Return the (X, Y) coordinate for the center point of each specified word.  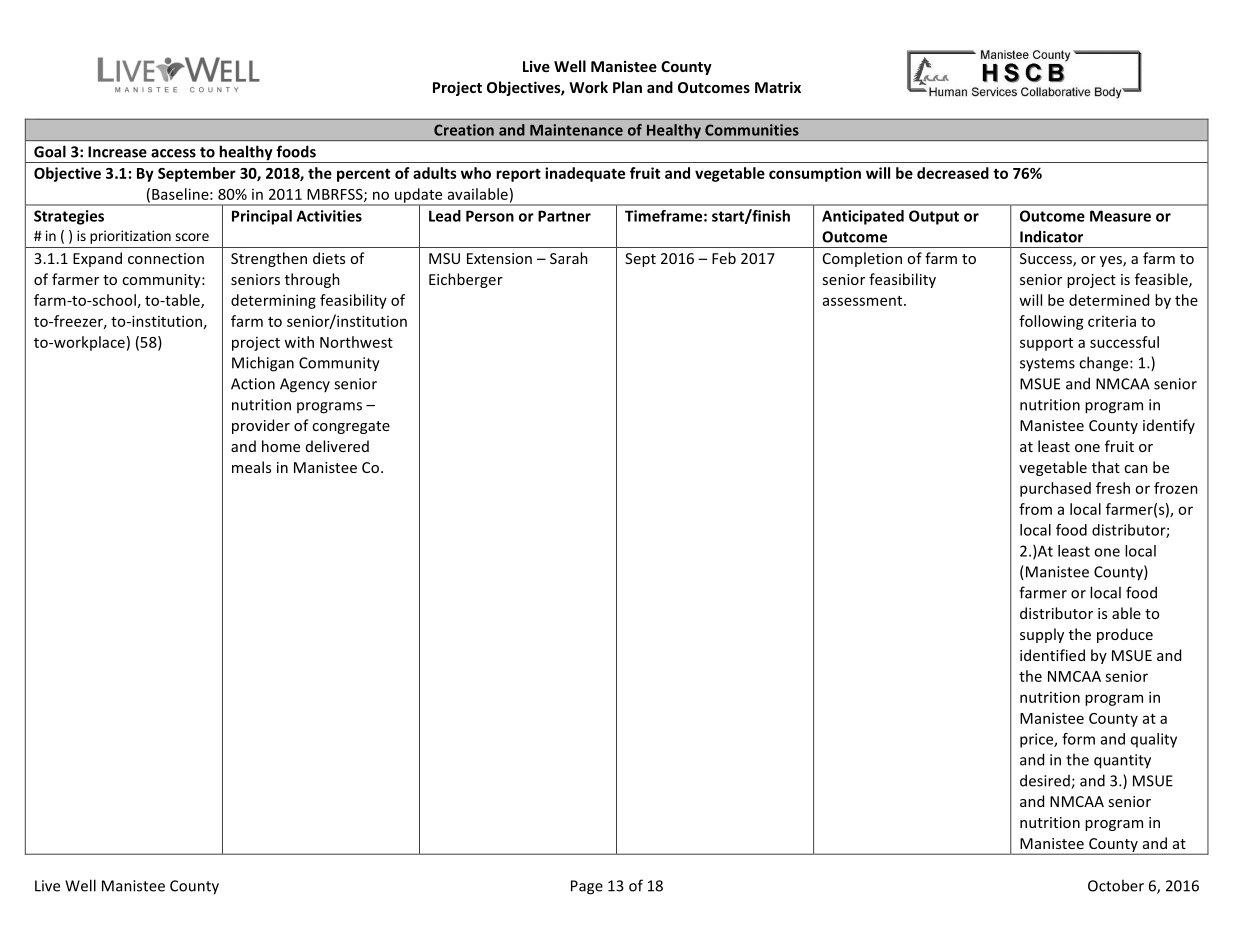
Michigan (263, 364)
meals (251, 467)
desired (1046, 781)
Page (587, 887)
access (173, 153)
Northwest (356, 342)
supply (1042, 635)
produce (1125, 635)
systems (1047, 365)
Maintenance (576, 130)
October (1116, 885)
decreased (953, 173)
